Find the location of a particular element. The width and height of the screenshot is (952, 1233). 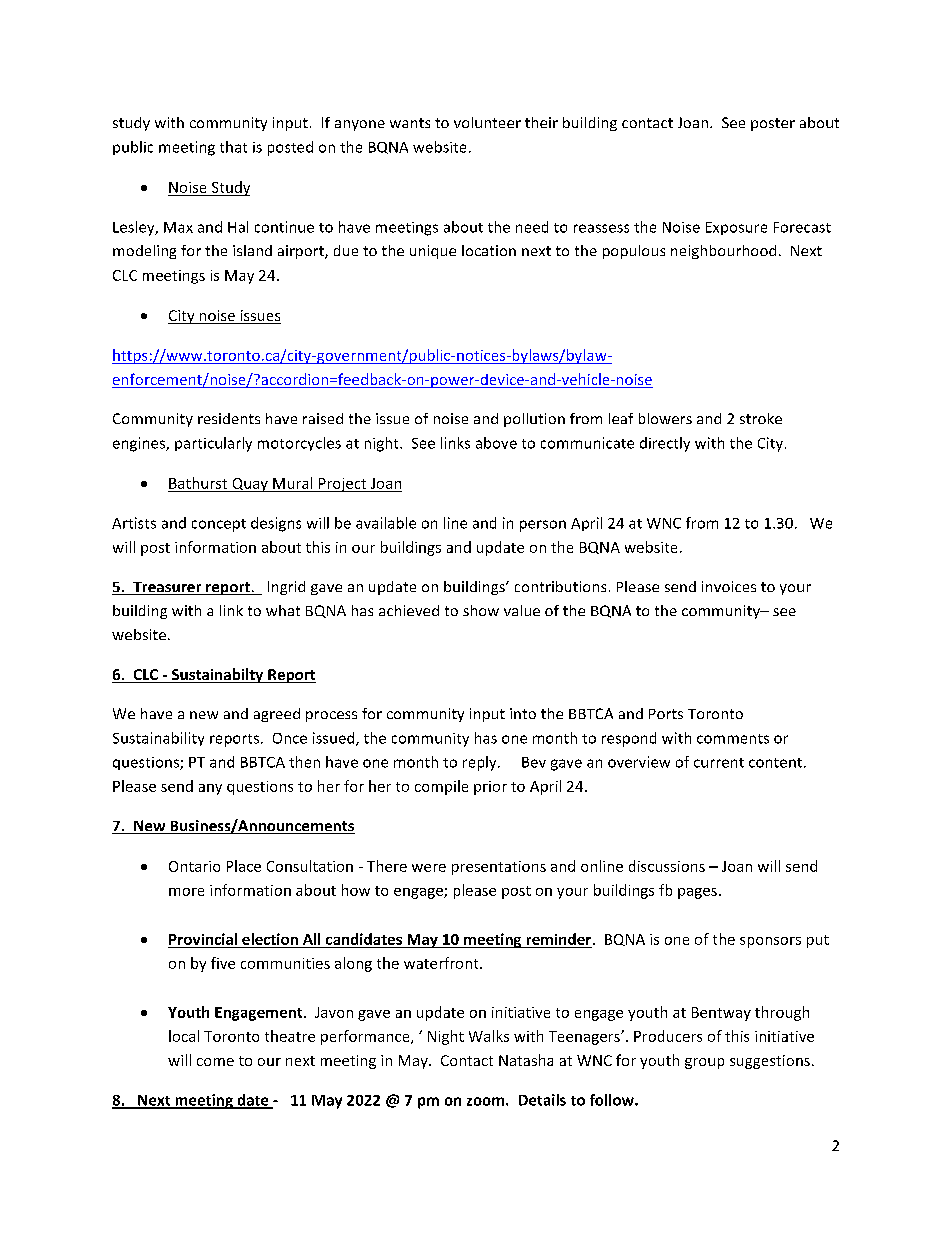

come is located at coordinates (215, 1062).
